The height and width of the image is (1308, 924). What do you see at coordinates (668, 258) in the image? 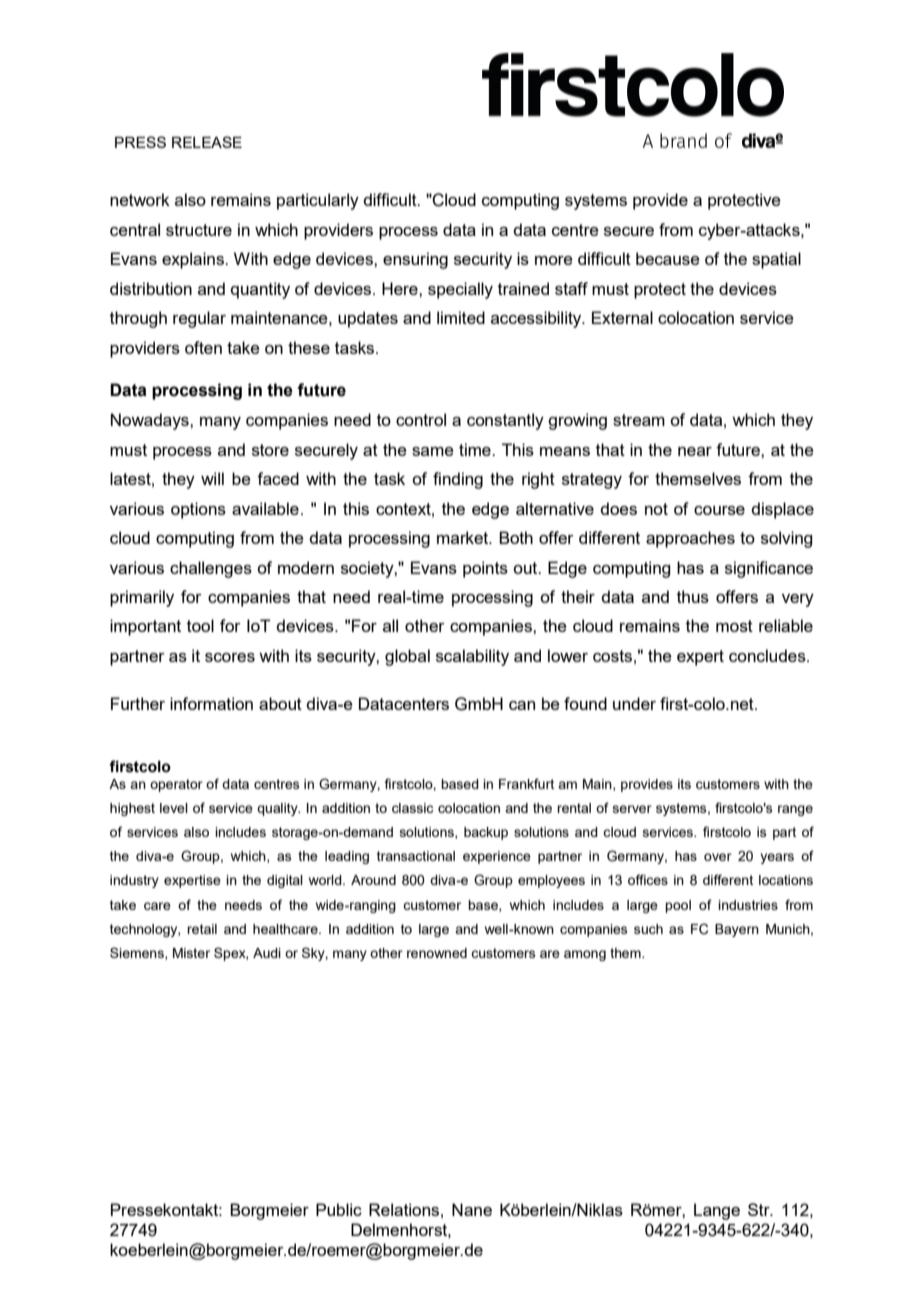
I see `because` at bounding box center [668, 258].
